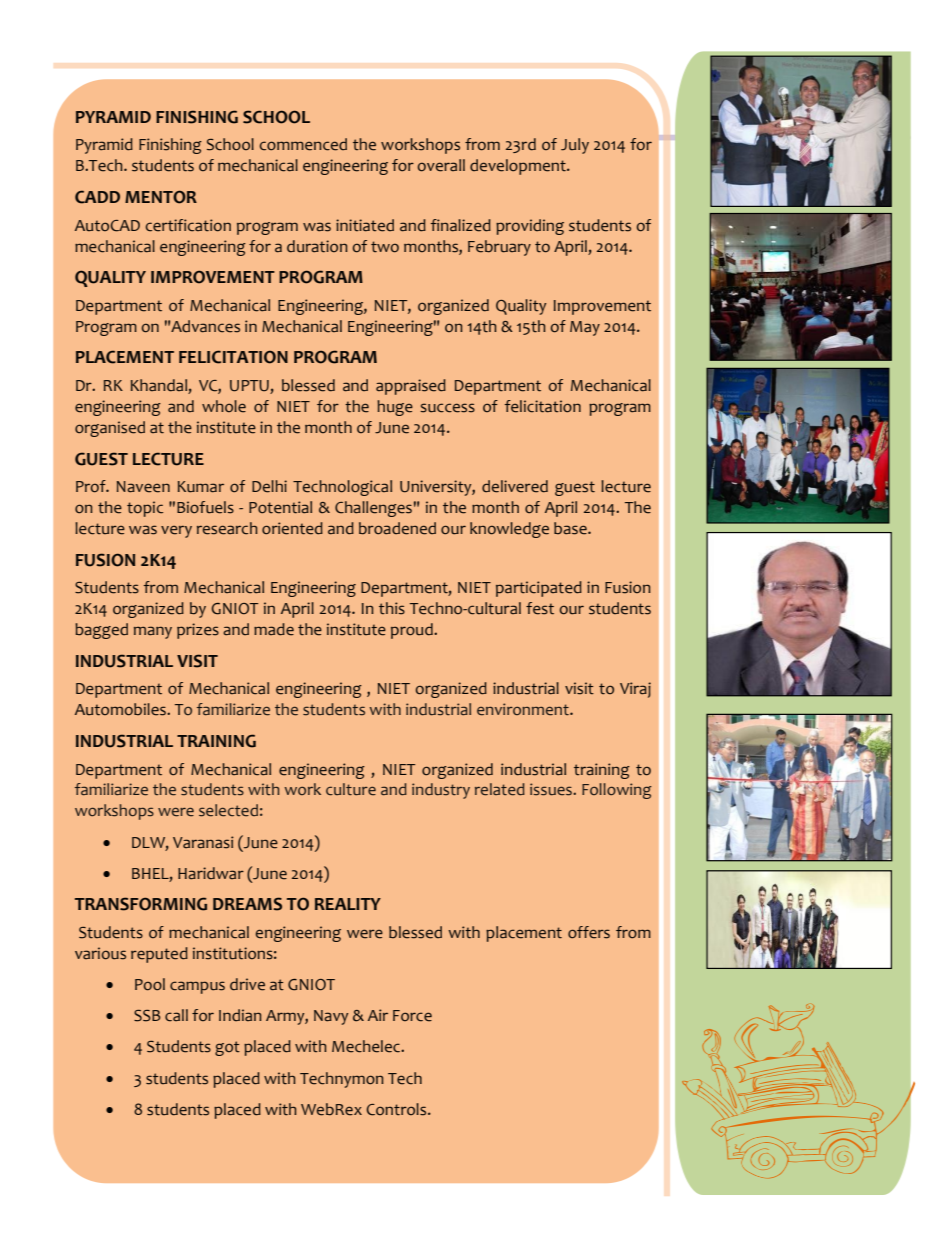 The height and width of the screenshot is (1233, 952). What do you see at coordinates (392, 608) in the screenshot?
I see `this` at bounding box center [392, 608].
